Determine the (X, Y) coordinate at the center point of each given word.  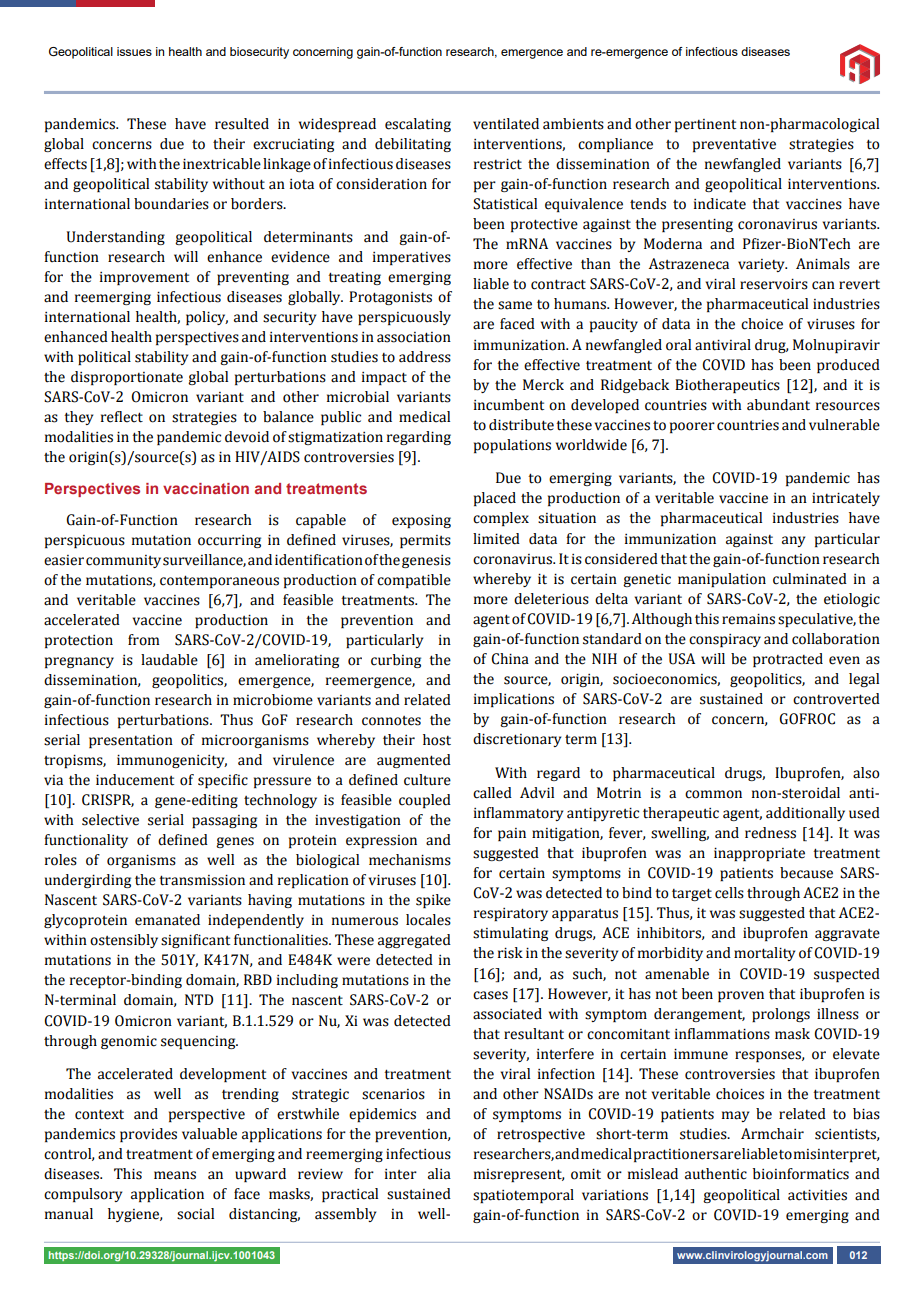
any (793, 541)
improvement (144, 278)
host (437, 740)
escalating (418, 125)
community (123, 561)
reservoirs (774, 284)
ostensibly (124, 941)
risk (510, 953)
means (175, 1175)
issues (134, 51)
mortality (764, 954)
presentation (131, 741)
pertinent (705, 125)
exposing (421, 521)
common (713, 794)
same (515, 305)
